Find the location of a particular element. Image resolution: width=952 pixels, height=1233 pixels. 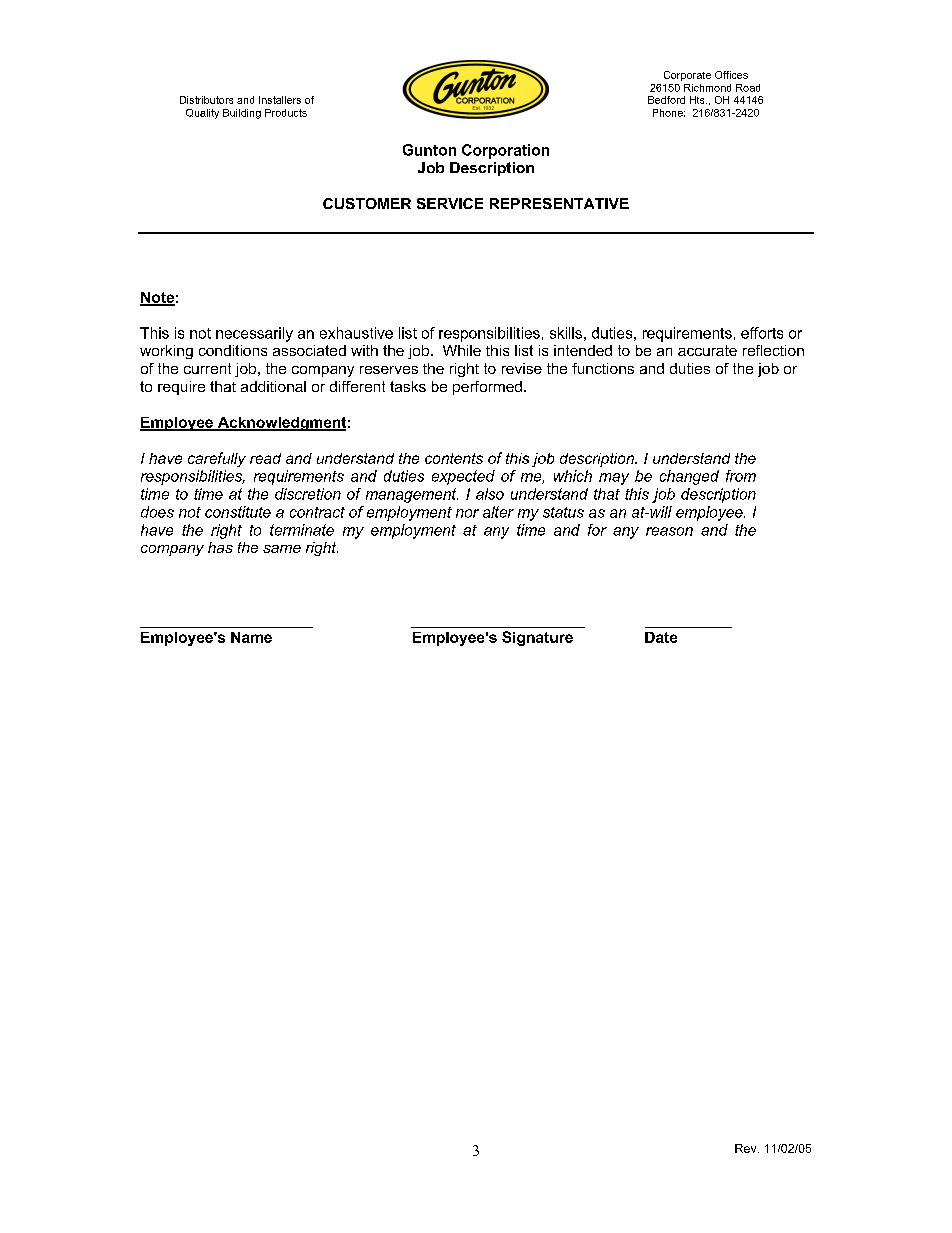

Signature is located at coordinates (537, 638).
